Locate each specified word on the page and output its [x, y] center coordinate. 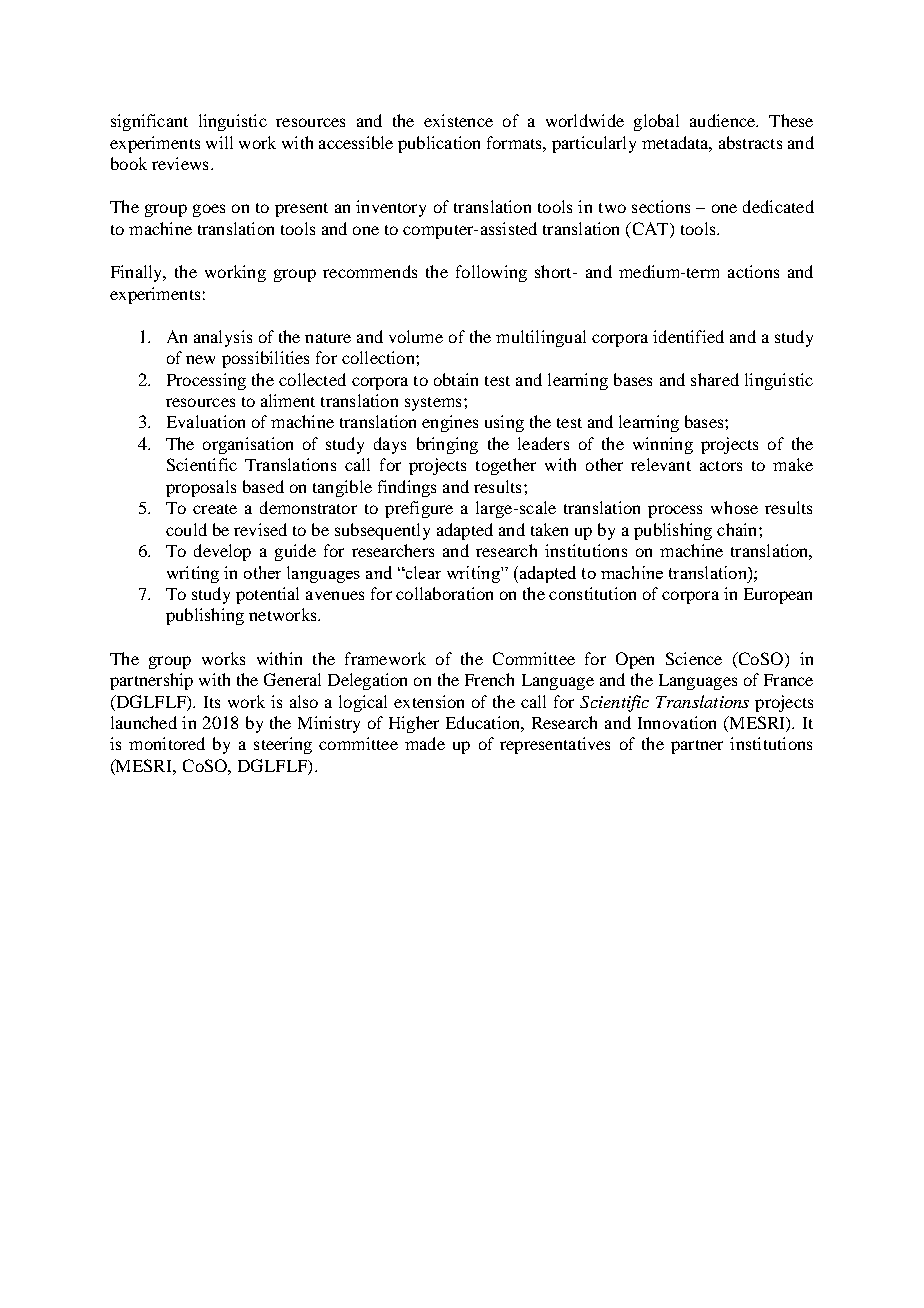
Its [212, 702]
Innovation [677, 722]
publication [439, 144]
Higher [414, 724]
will [219, 142]
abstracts [750, 142]
